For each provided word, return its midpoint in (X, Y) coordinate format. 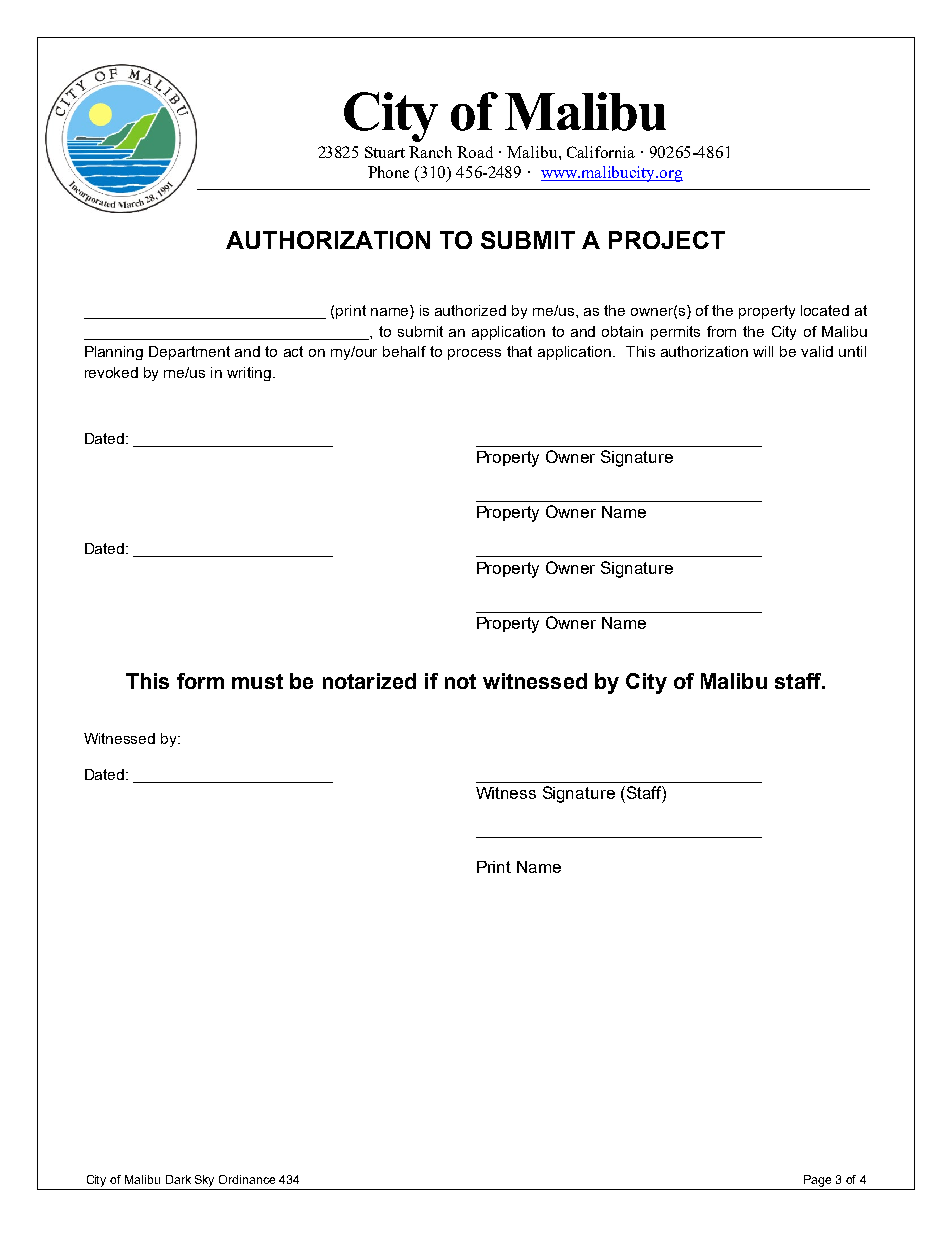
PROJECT (667, 240)
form (200, 681)
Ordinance (247, 1179)
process (474, 354)
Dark (178, 1179)
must (257, 681)
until (852, 351)
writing (250, 374)
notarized (369, 681)
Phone (388, 172)
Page (817, 1181)
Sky (204, 1181)
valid (817, 351)
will (763, 351)
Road (475, 152)
